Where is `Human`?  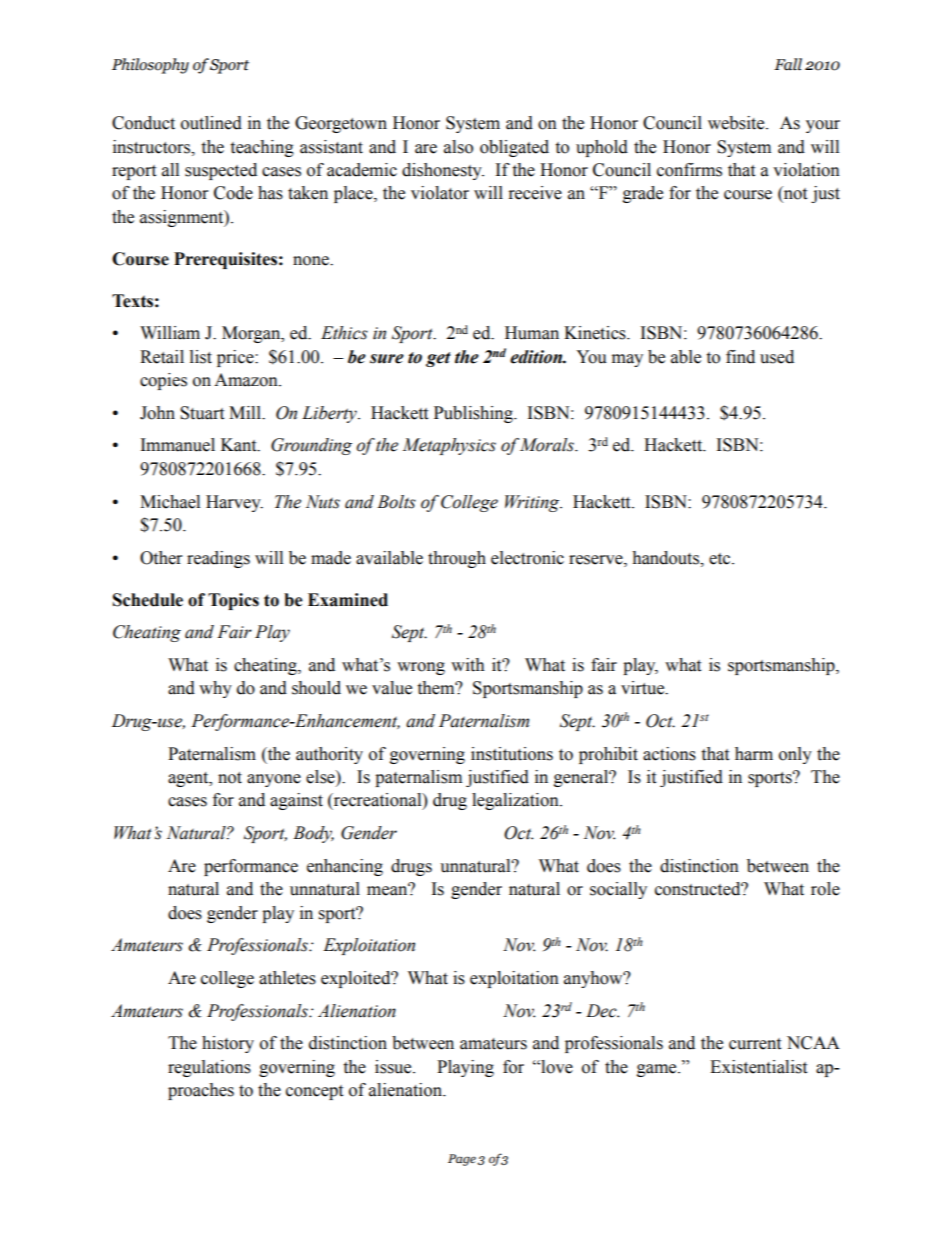
Human is located at coordinates (532, 333).
